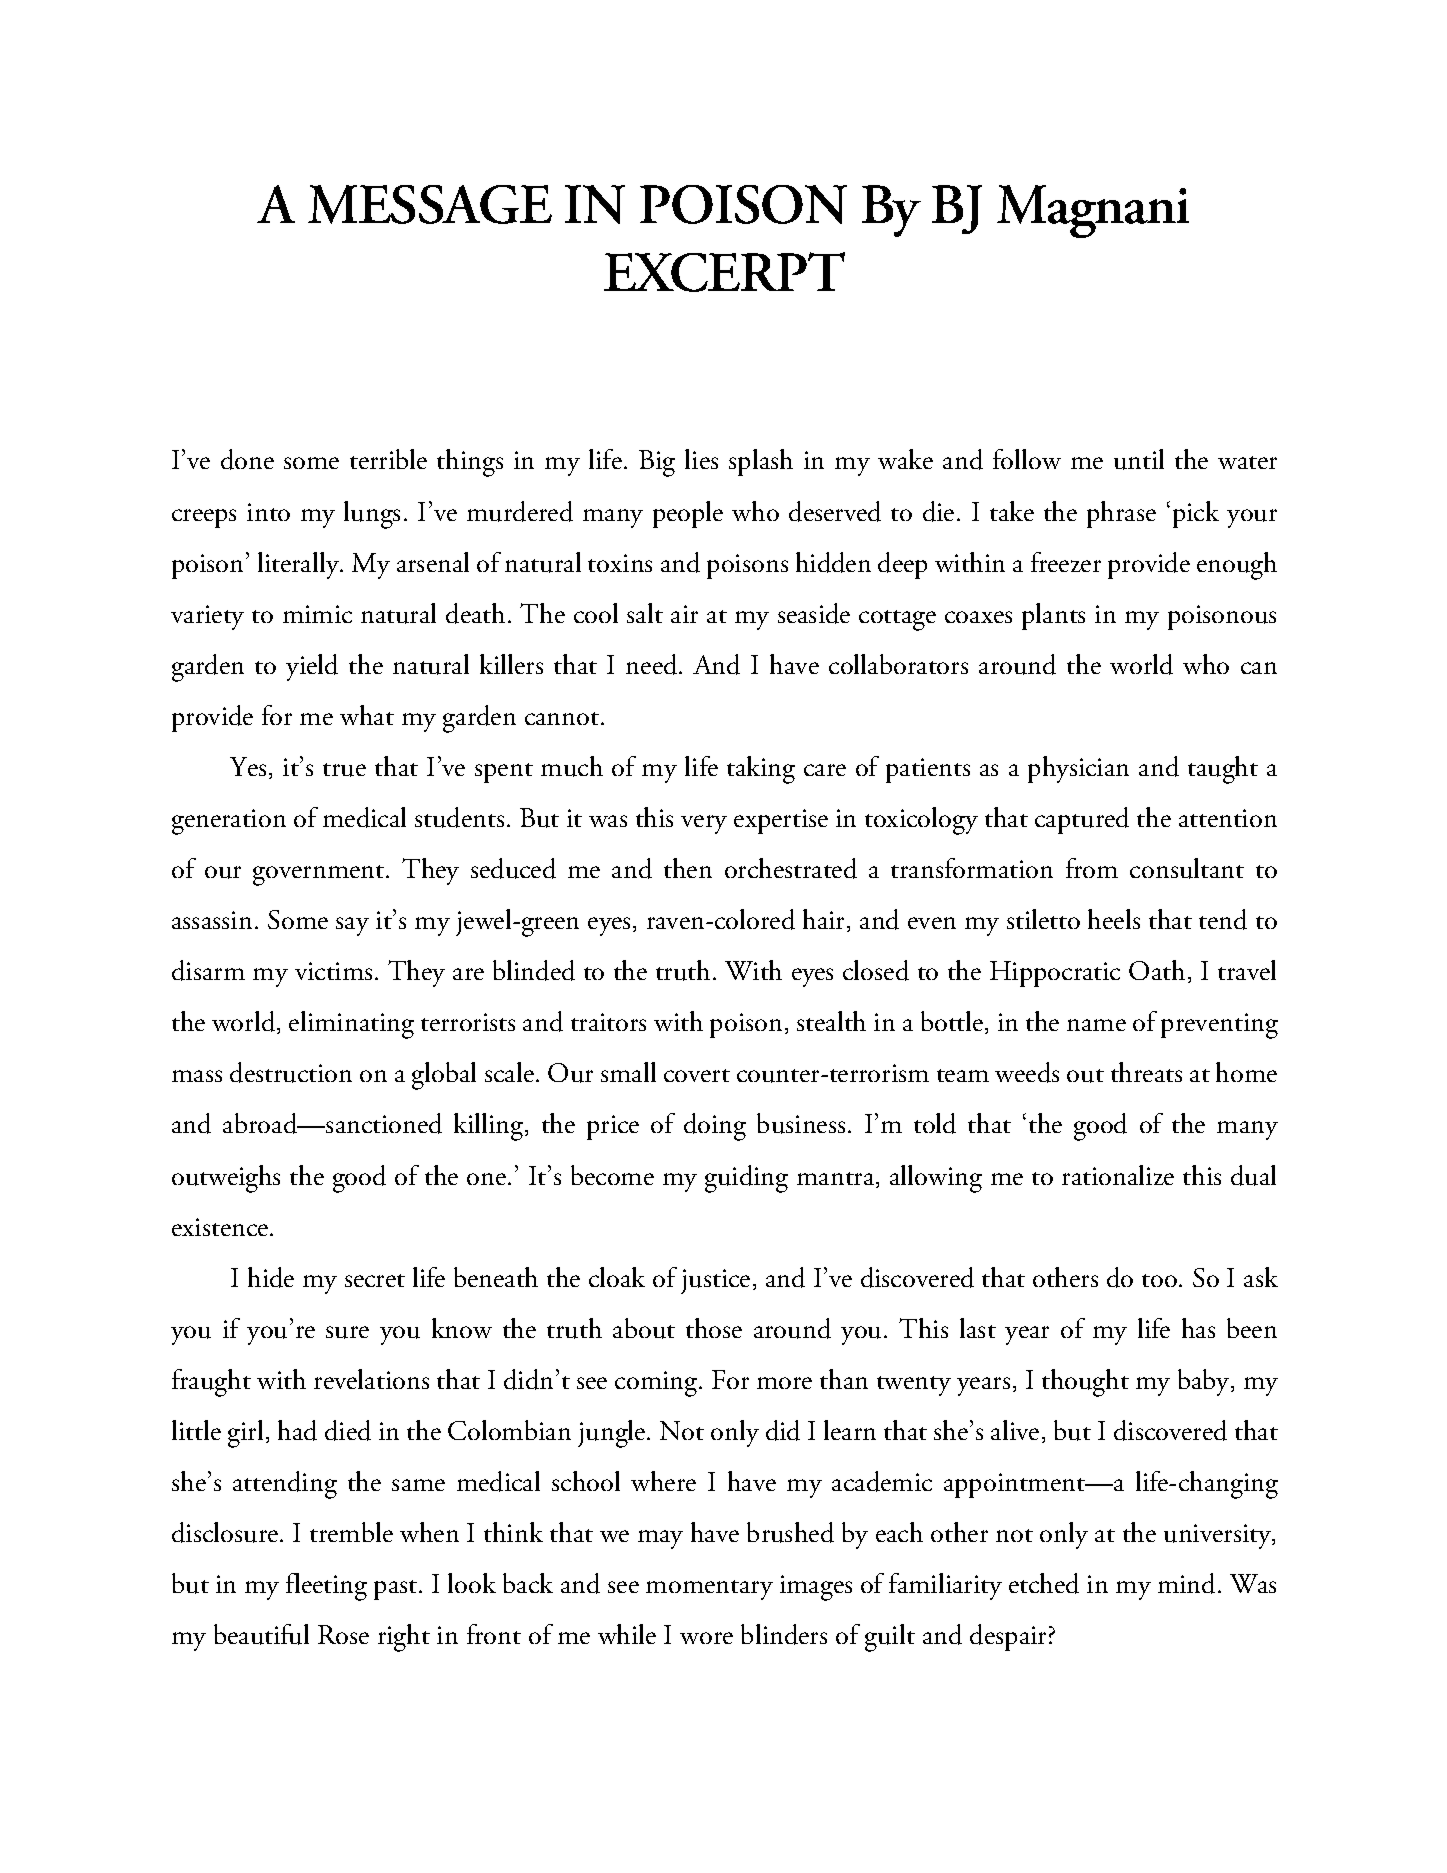 The height and width of the screenshot is (1873, 1447). What do you see at coordinates (326, 1587) in the screenshot?
I see `fleeting` at bounding box center [326, 1587].
